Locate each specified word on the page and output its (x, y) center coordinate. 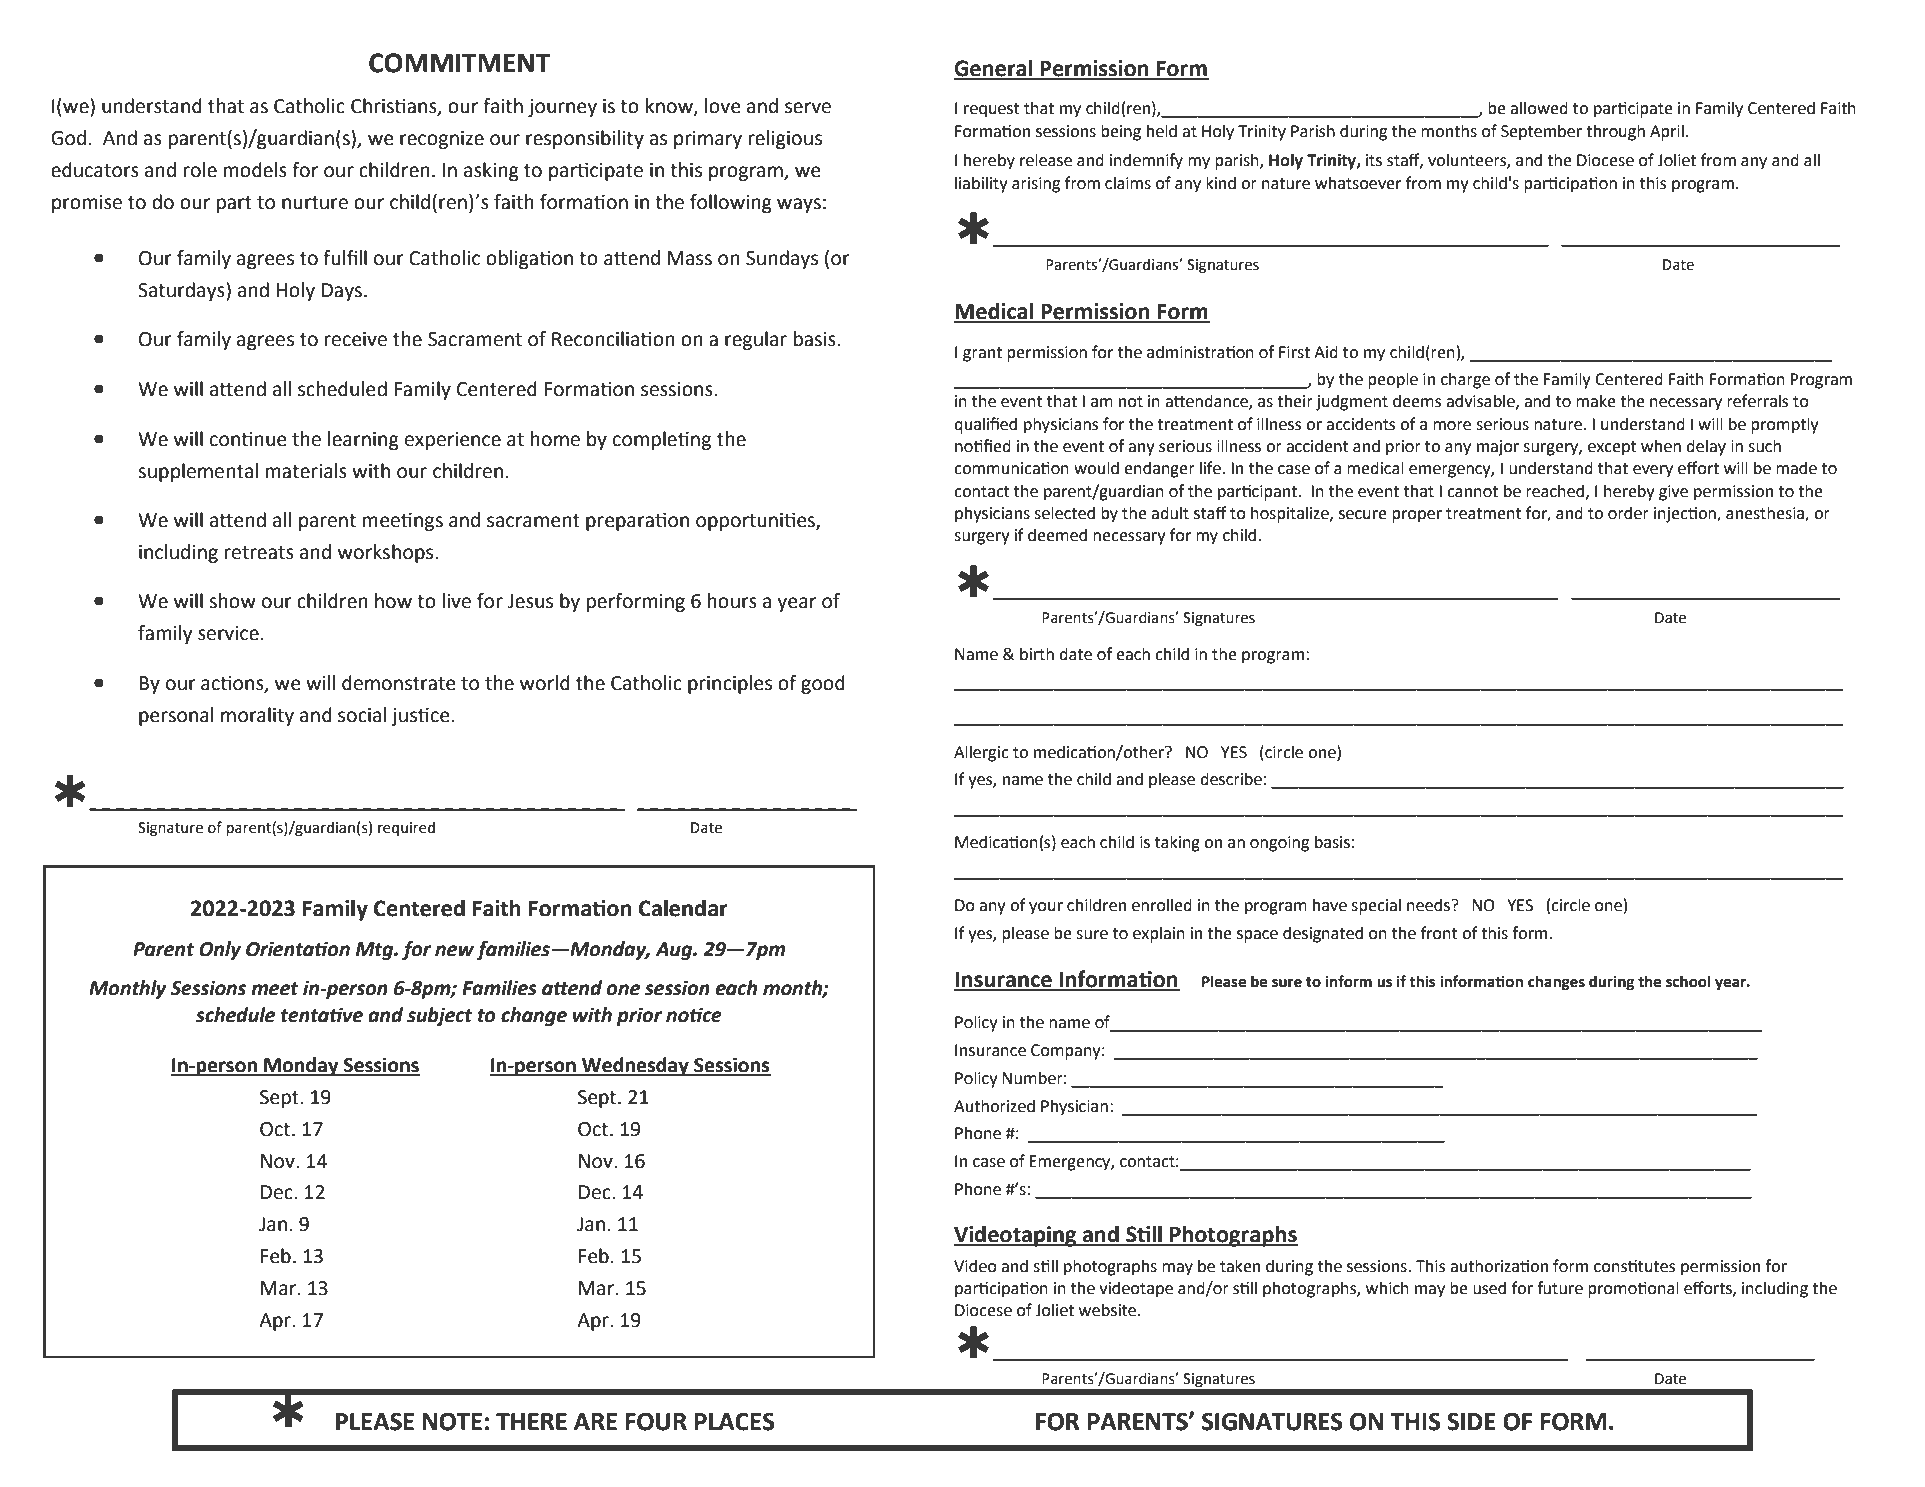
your (1046, 908)
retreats (259, 553)
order (1628, 513)
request (992, 110)
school (1688, 981)
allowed (1539, 108)
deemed (1057, 535)
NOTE (452, 1421)
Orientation (298, 949)
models (255, 170)
